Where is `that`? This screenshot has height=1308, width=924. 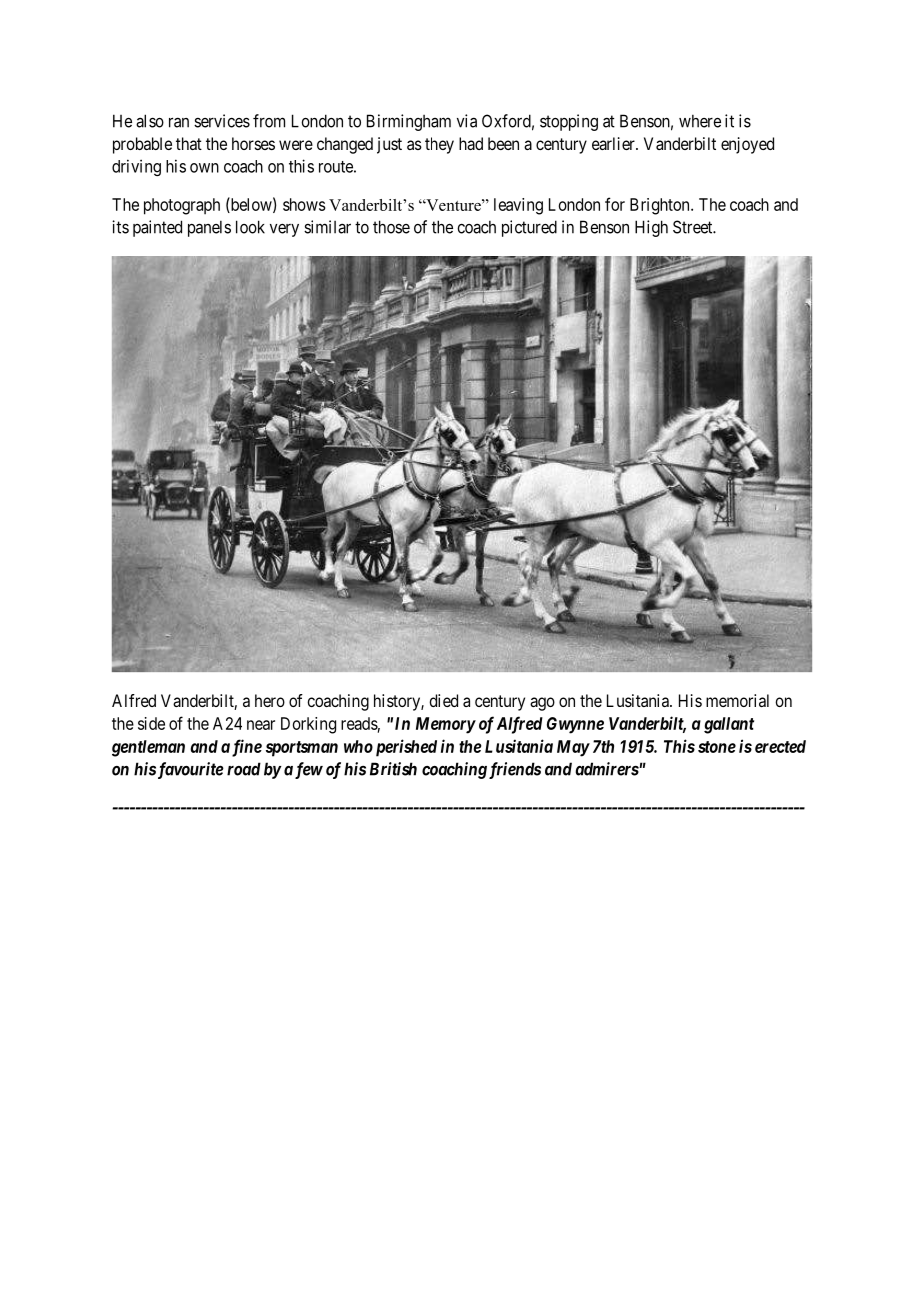
that is located at coordinates (189, 143).
